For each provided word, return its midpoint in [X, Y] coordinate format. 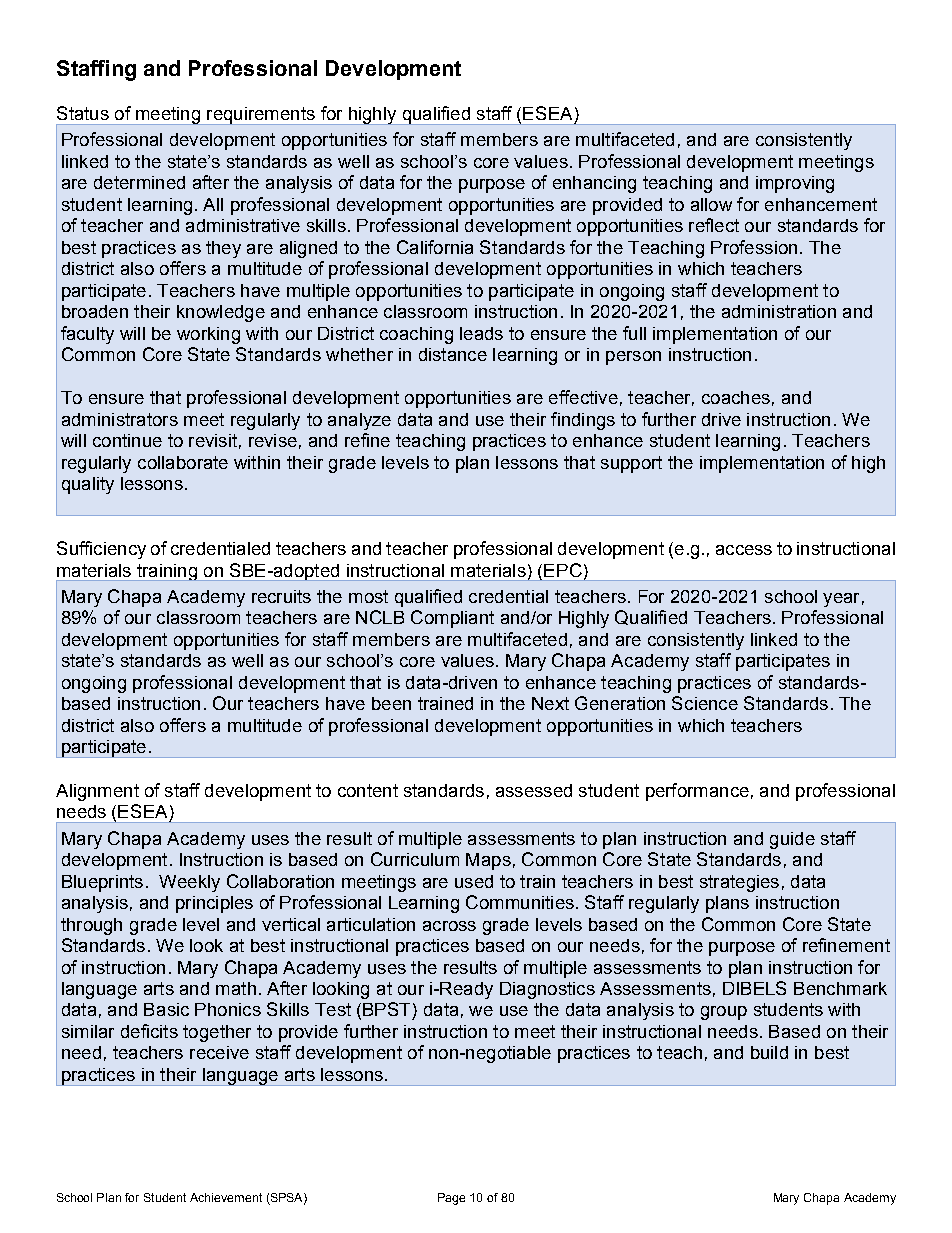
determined [139, 182]
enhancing [594, 184]
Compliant [452, 619]
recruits [281, 596]
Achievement [226, 1197]
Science [705, 703]
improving [795, 184]
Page [451, 1199]
